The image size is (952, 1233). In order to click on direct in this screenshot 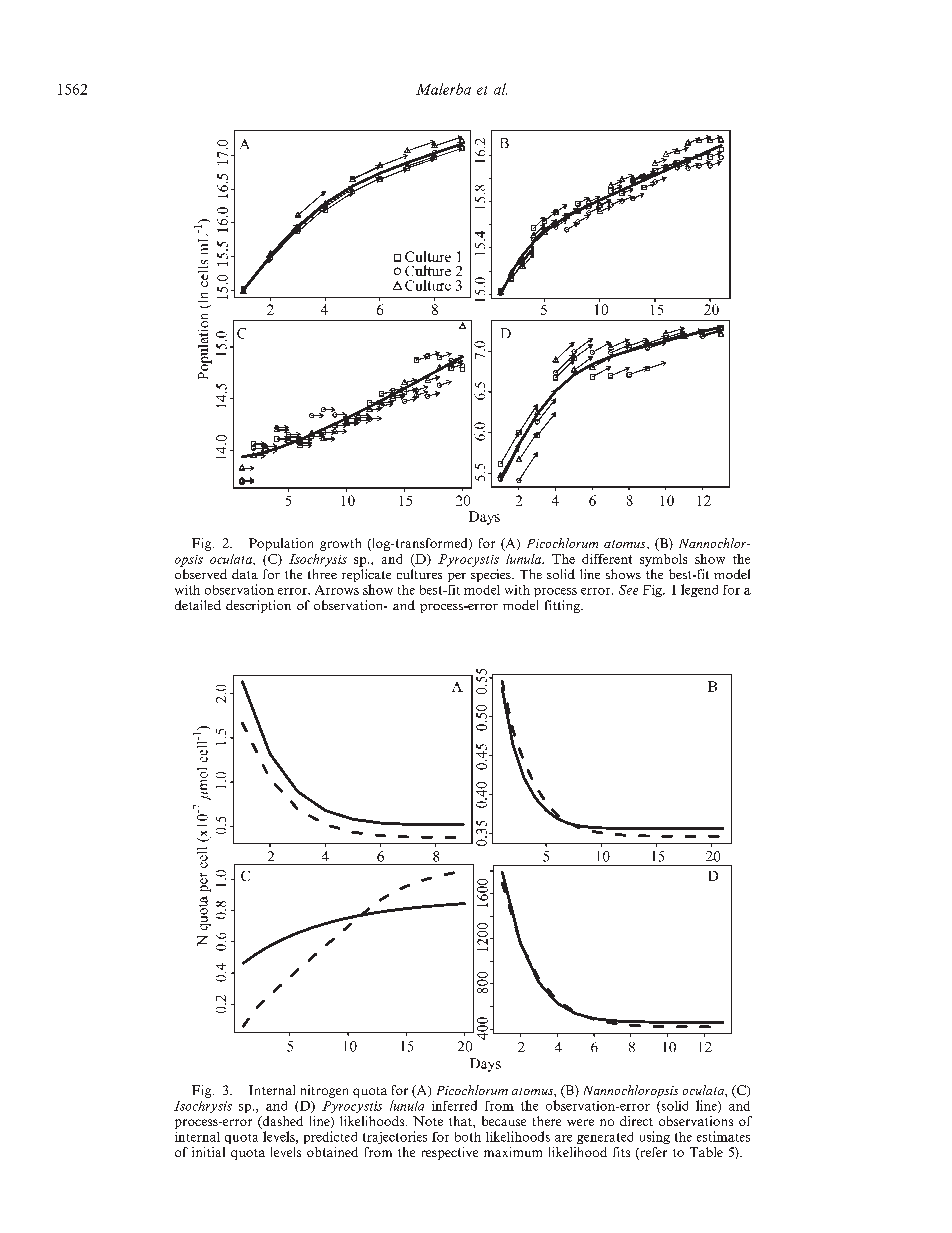, I will do `click(636, 1121)`.
